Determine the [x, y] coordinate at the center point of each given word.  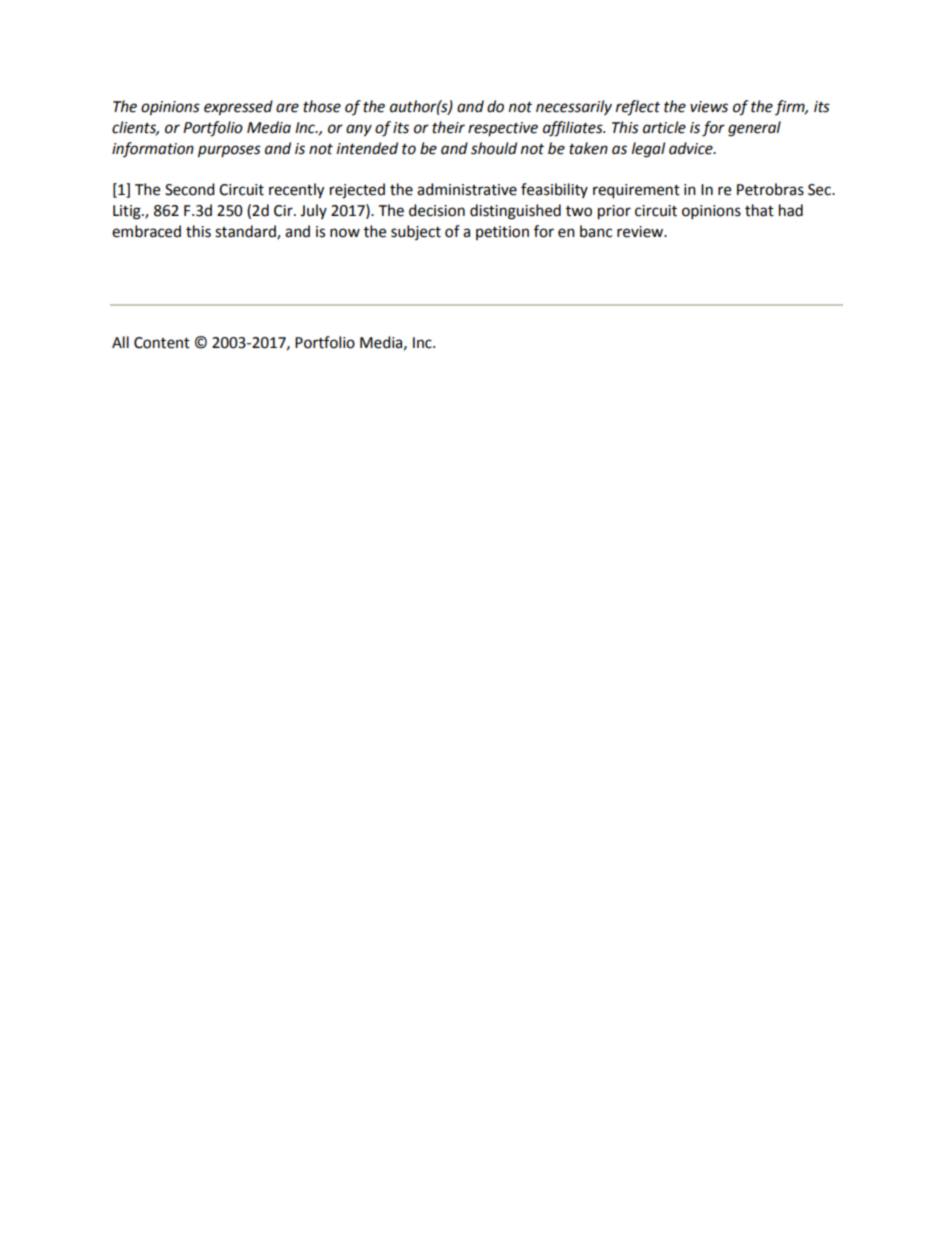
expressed [238, 108]
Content [162, 343]
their [448, 127]
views [709, 107]
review [641, 232]
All [120, 342]
